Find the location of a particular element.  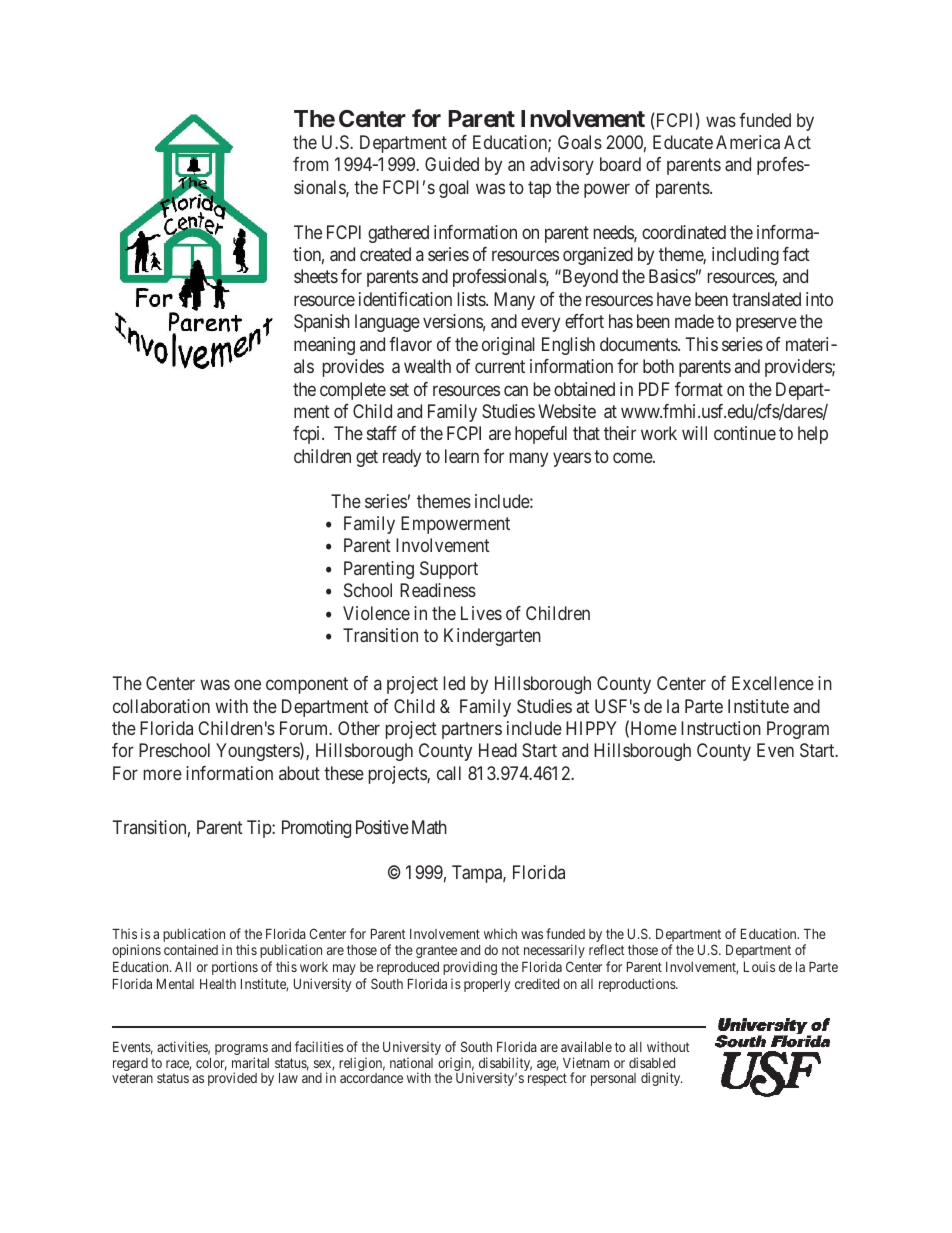

can is located at coordinates (516, 390).
